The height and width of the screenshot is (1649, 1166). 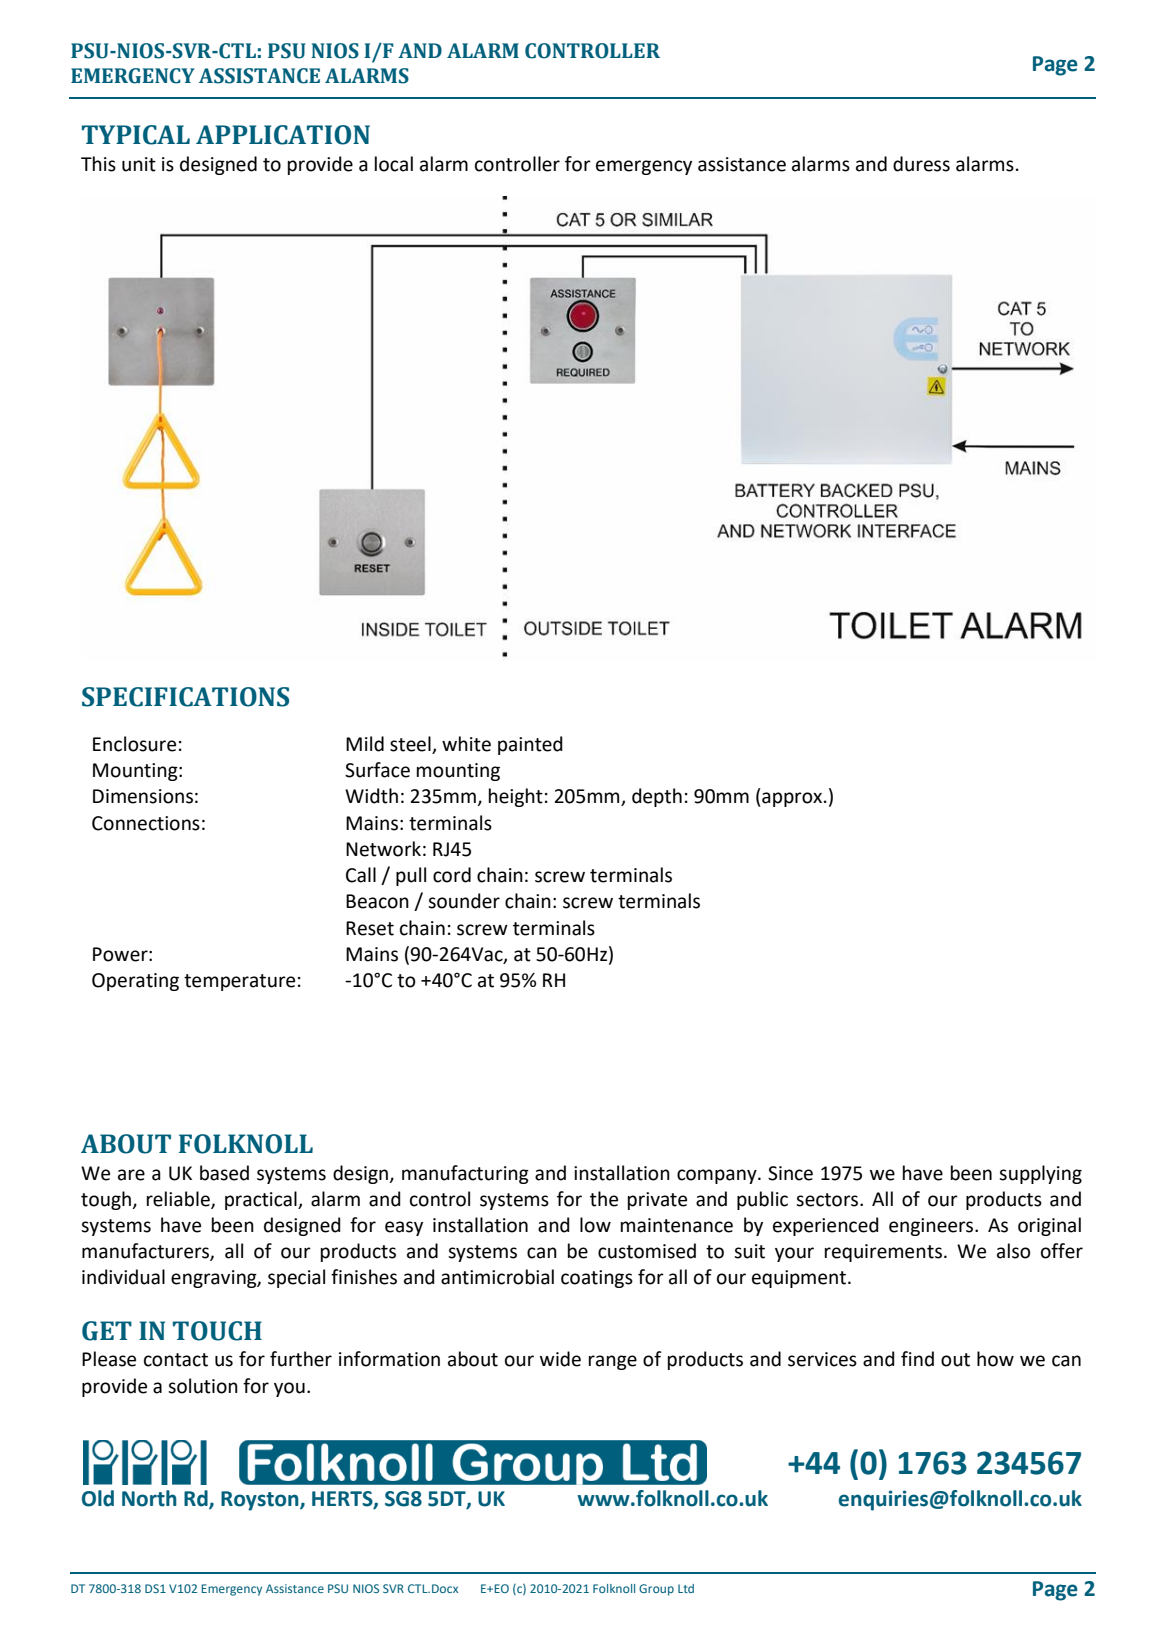 What do you see at coordinates (179, 1199) in the screenshot?
I see `reliable` at bounding box center [179, 1199].
